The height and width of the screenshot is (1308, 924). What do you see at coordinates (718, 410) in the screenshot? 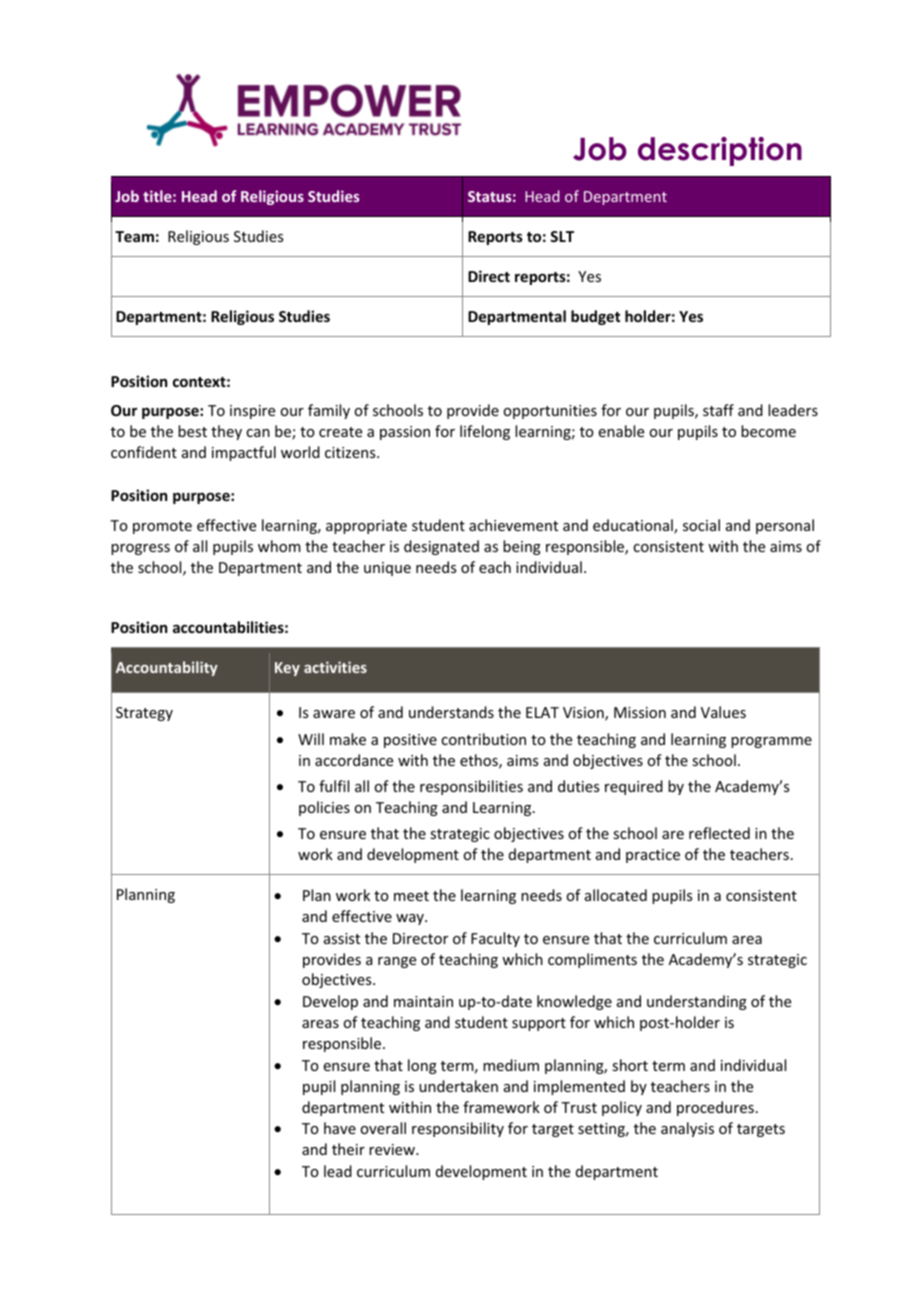
I see `staff` at bounding box center [718, 410].
